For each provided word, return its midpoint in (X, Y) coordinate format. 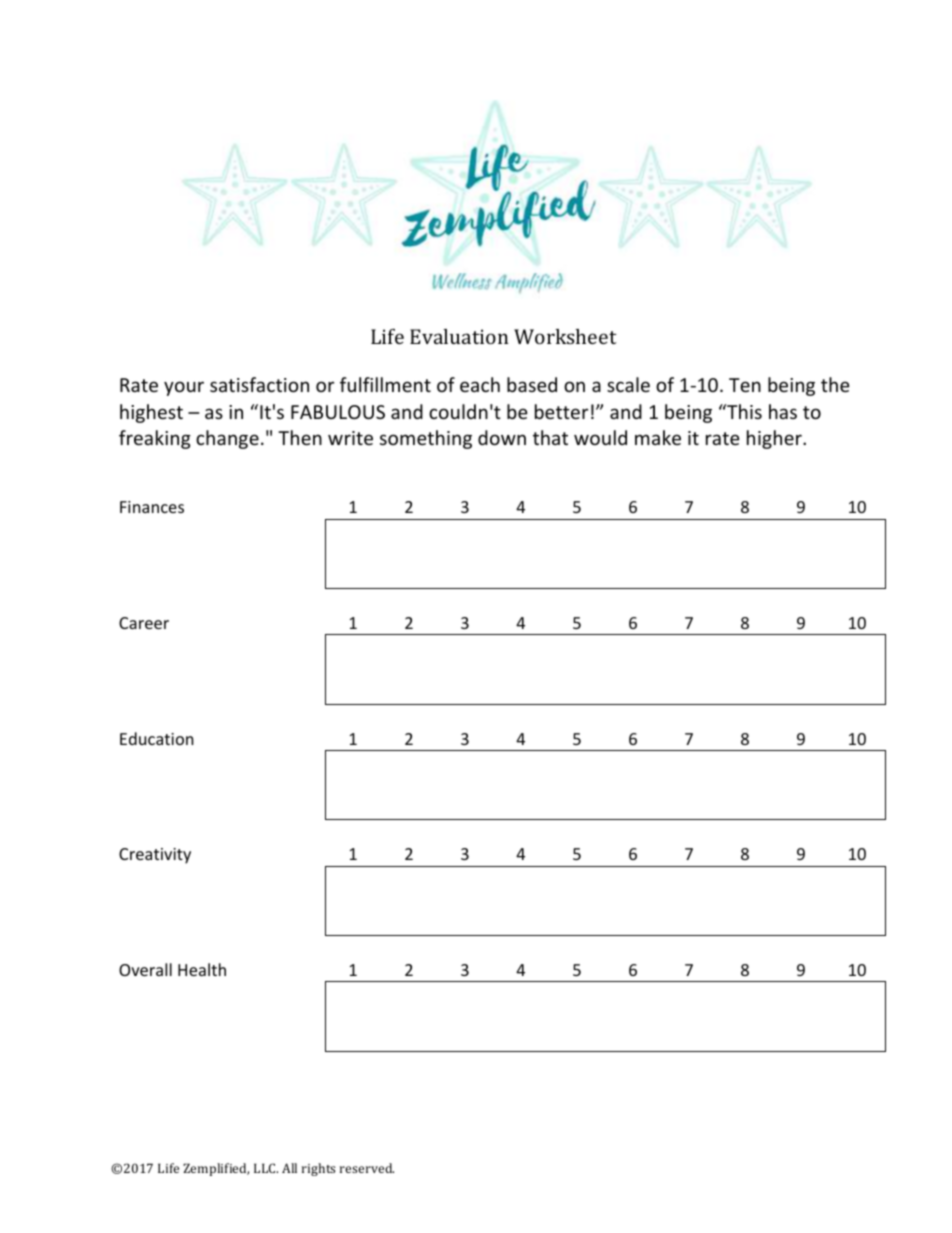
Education (157, 738)
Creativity (155, 856)
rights (318, 1169)
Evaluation (459, 336)
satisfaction (259, 384)
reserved (367, 1168)
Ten (745, 385)
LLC (266, 1168)
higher (775, 439)
